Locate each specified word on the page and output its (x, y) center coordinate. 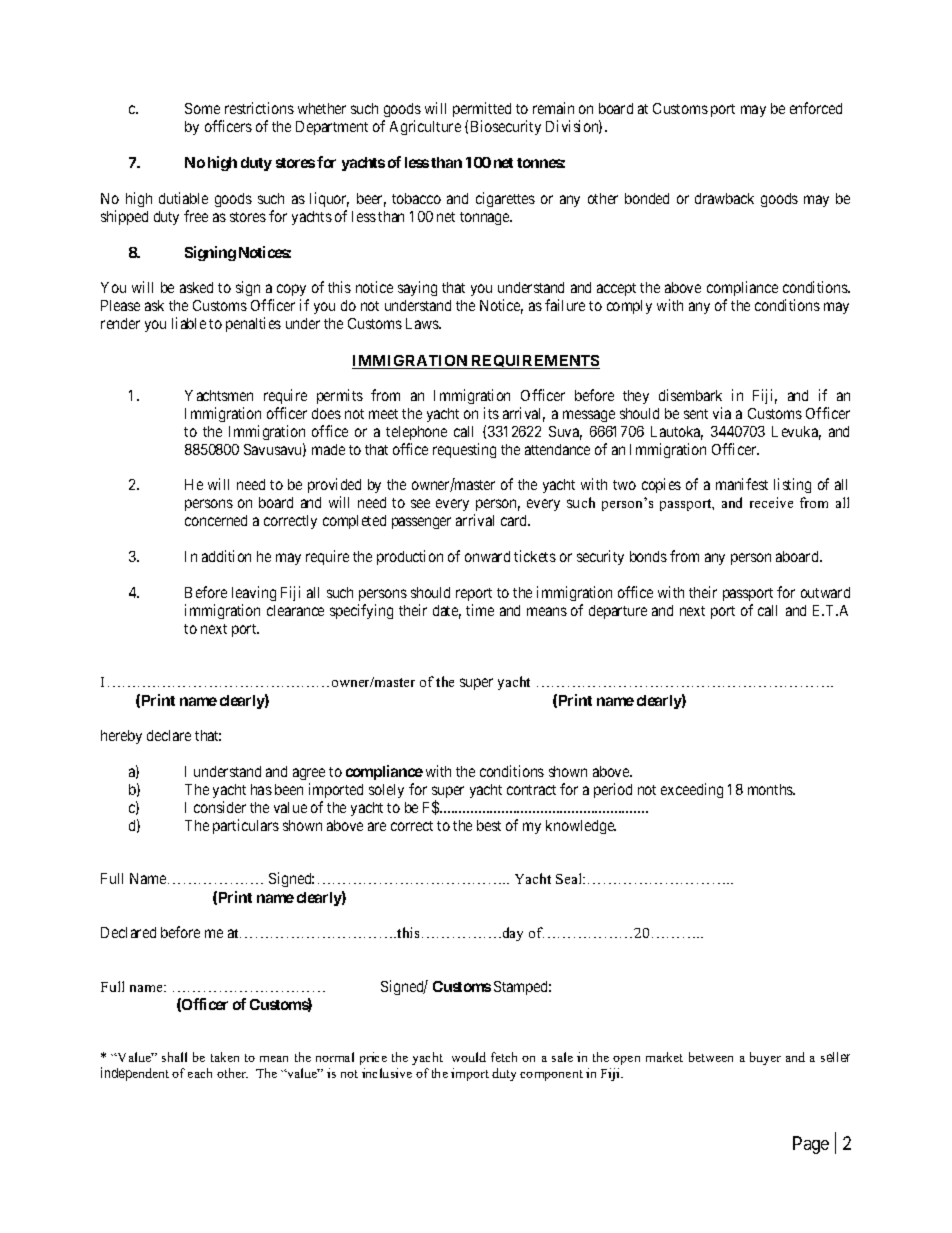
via (722, 413)
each (200, 1073)
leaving (254, 593)
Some (202, 108)
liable (189, 323)
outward (825, 592)
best (489, 825)
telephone (416, 433)
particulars (246, 826)
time (480, 610)
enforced (816, 108)
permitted (482, 111)
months (771, 789)
